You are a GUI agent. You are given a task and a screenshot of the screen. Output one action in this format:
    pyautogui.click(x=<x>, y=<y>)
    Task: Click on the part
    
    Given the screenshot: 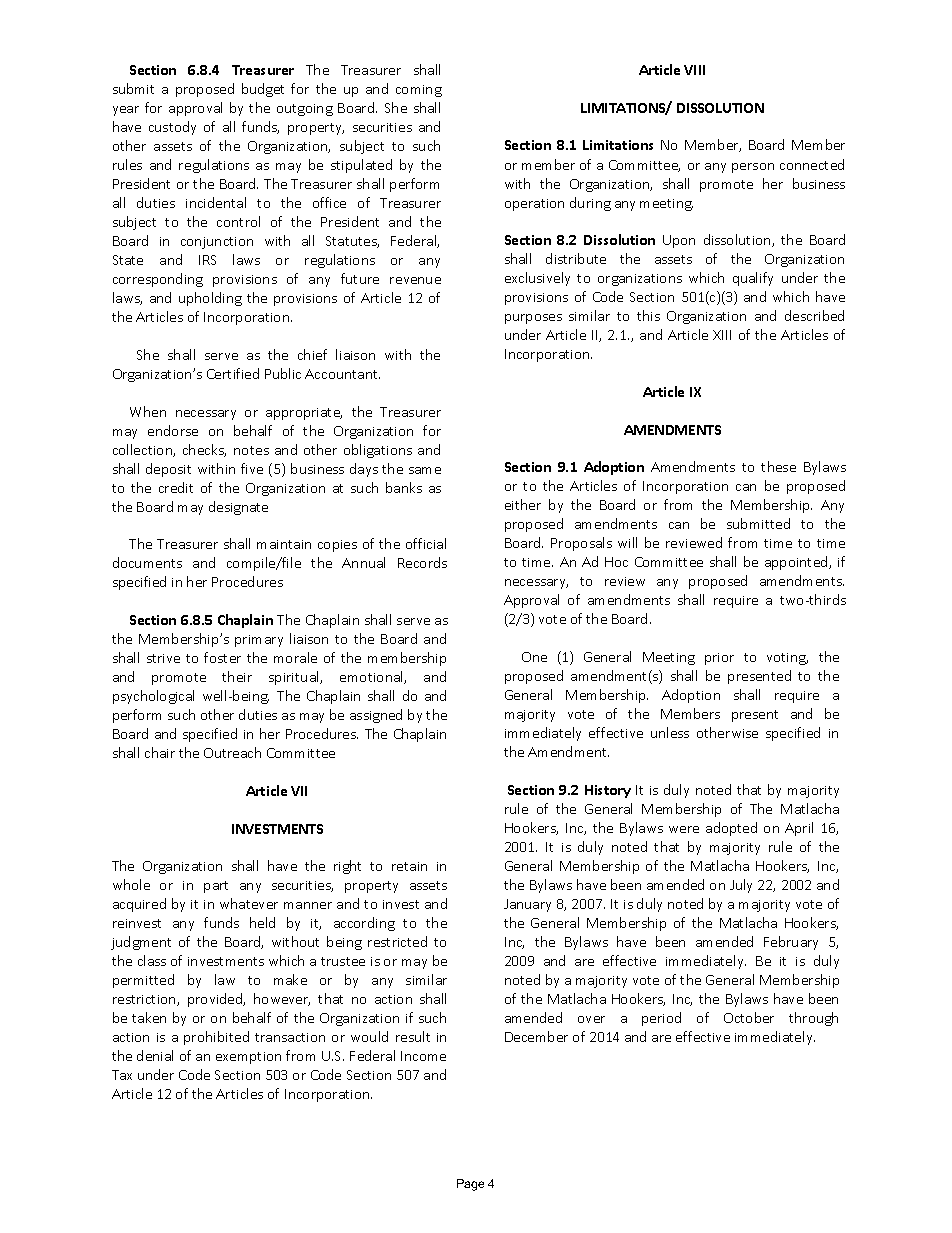 What is the action you would take?
    pyautogui.click(x=216, y=887)
